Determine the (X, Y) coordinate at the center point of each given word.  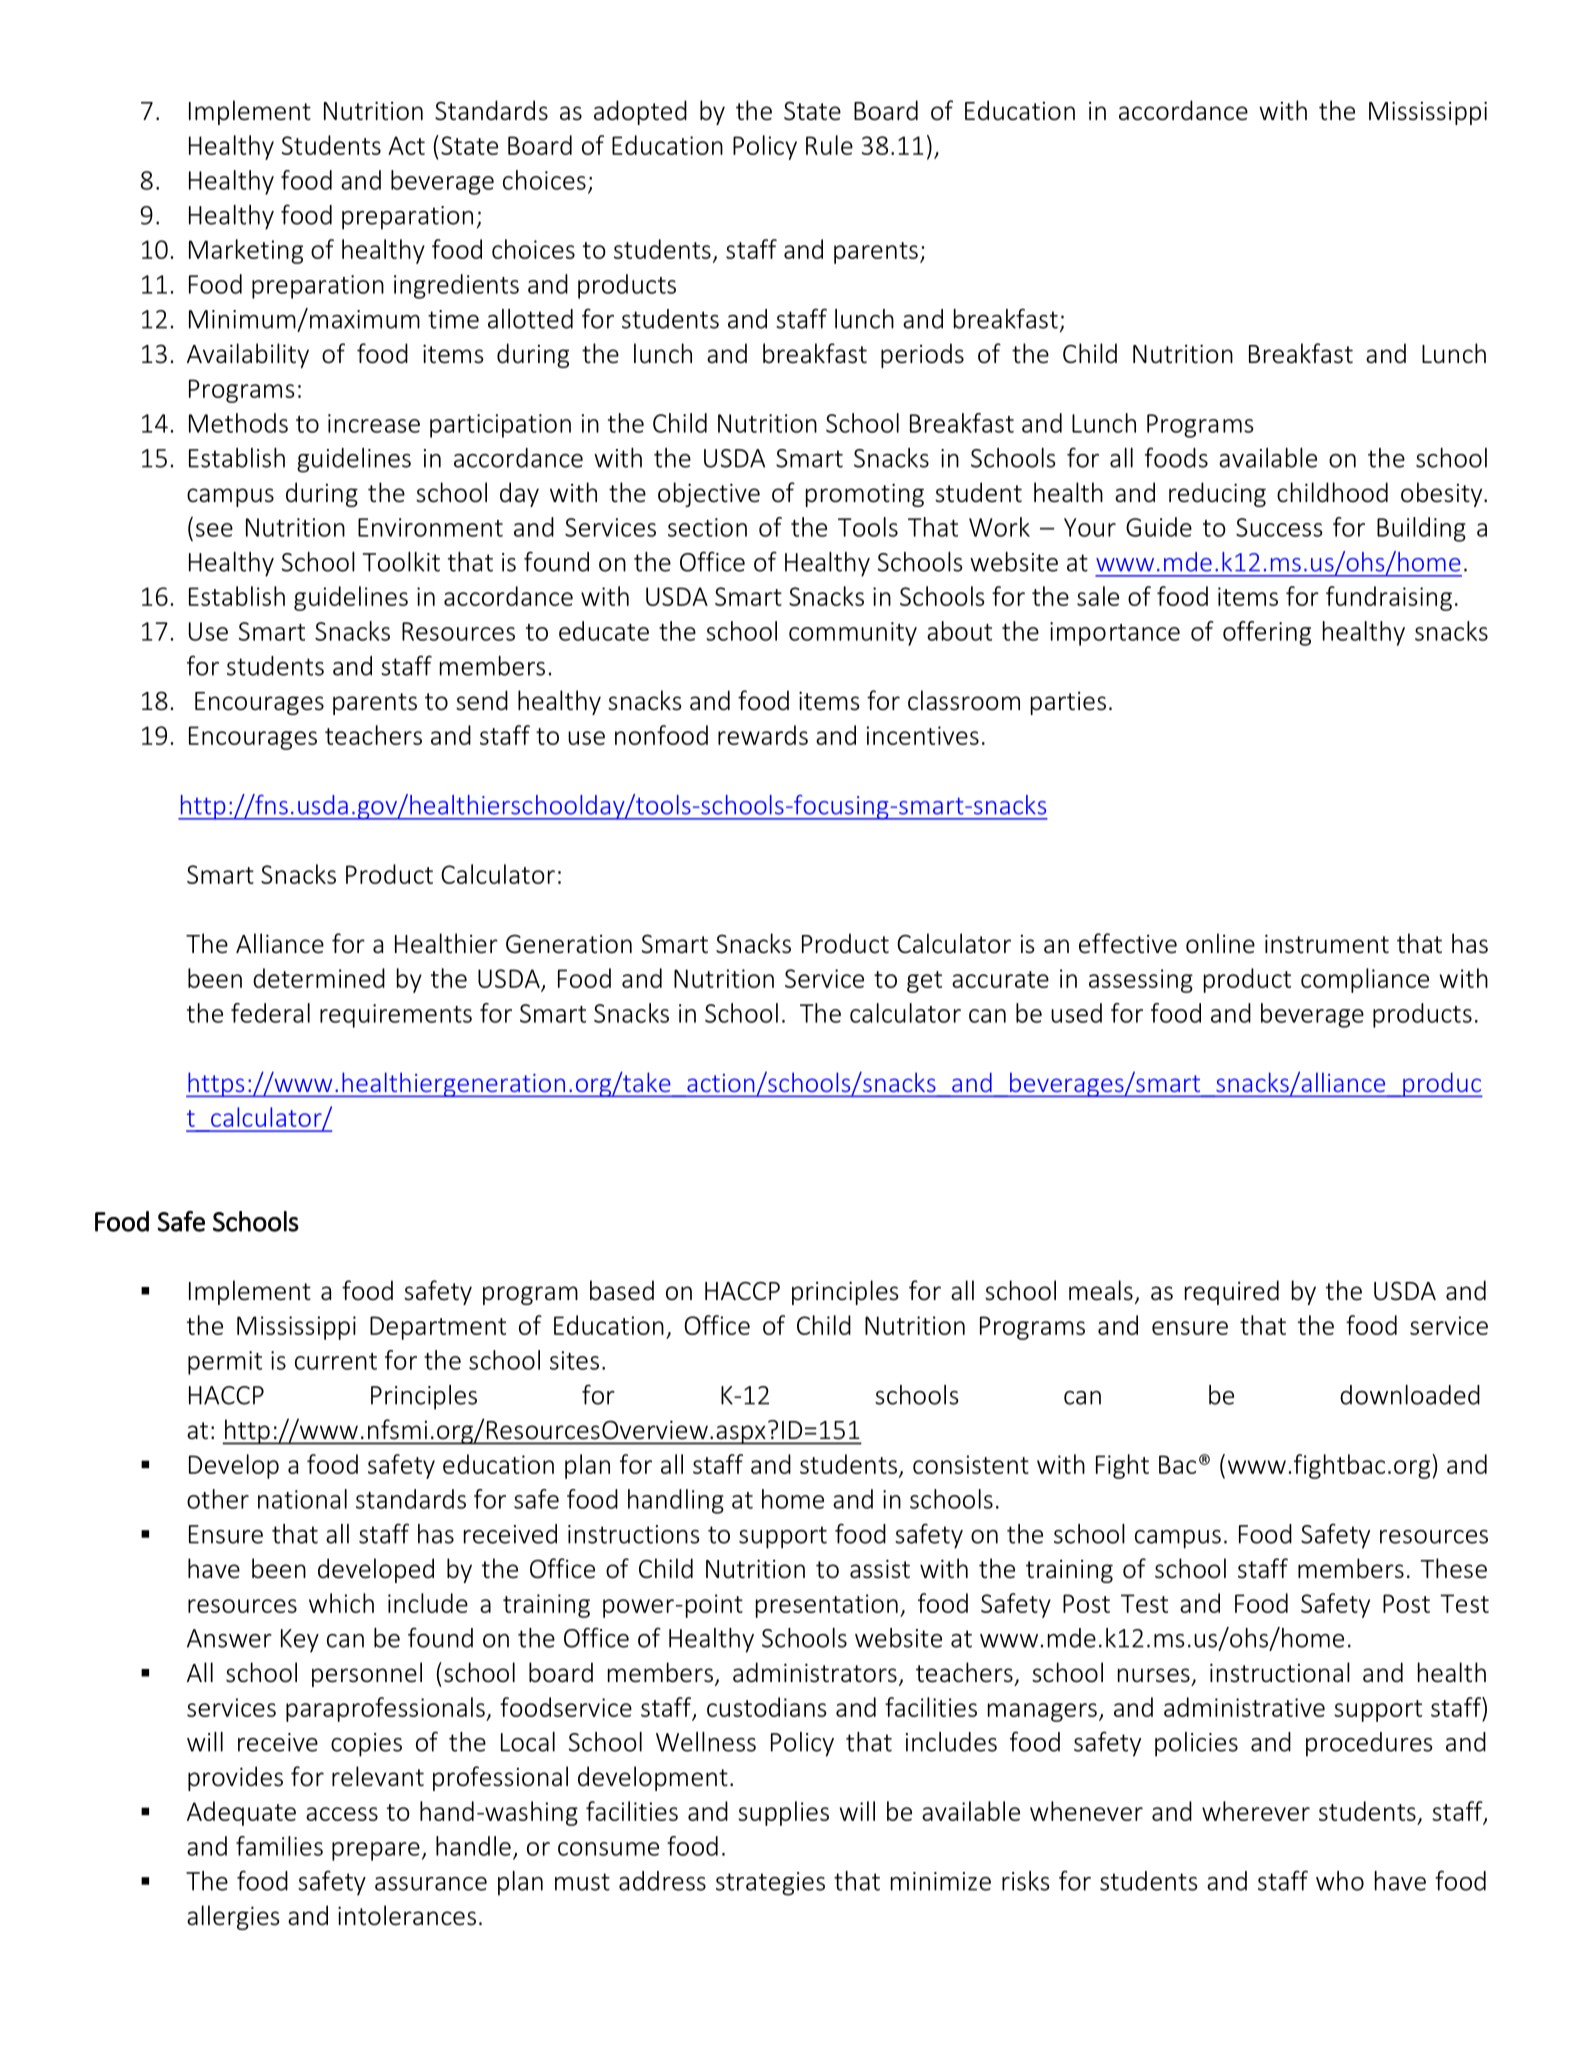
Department (438, 1328)
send (482, 700)
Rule (829, 145)
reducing (1217, 494)
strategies (770, 1884)
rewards (763, 735)
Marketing (246, 251)
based (622, 1290)
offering (1267, 633)
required (1232, 1292)
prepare (376, 1851)
